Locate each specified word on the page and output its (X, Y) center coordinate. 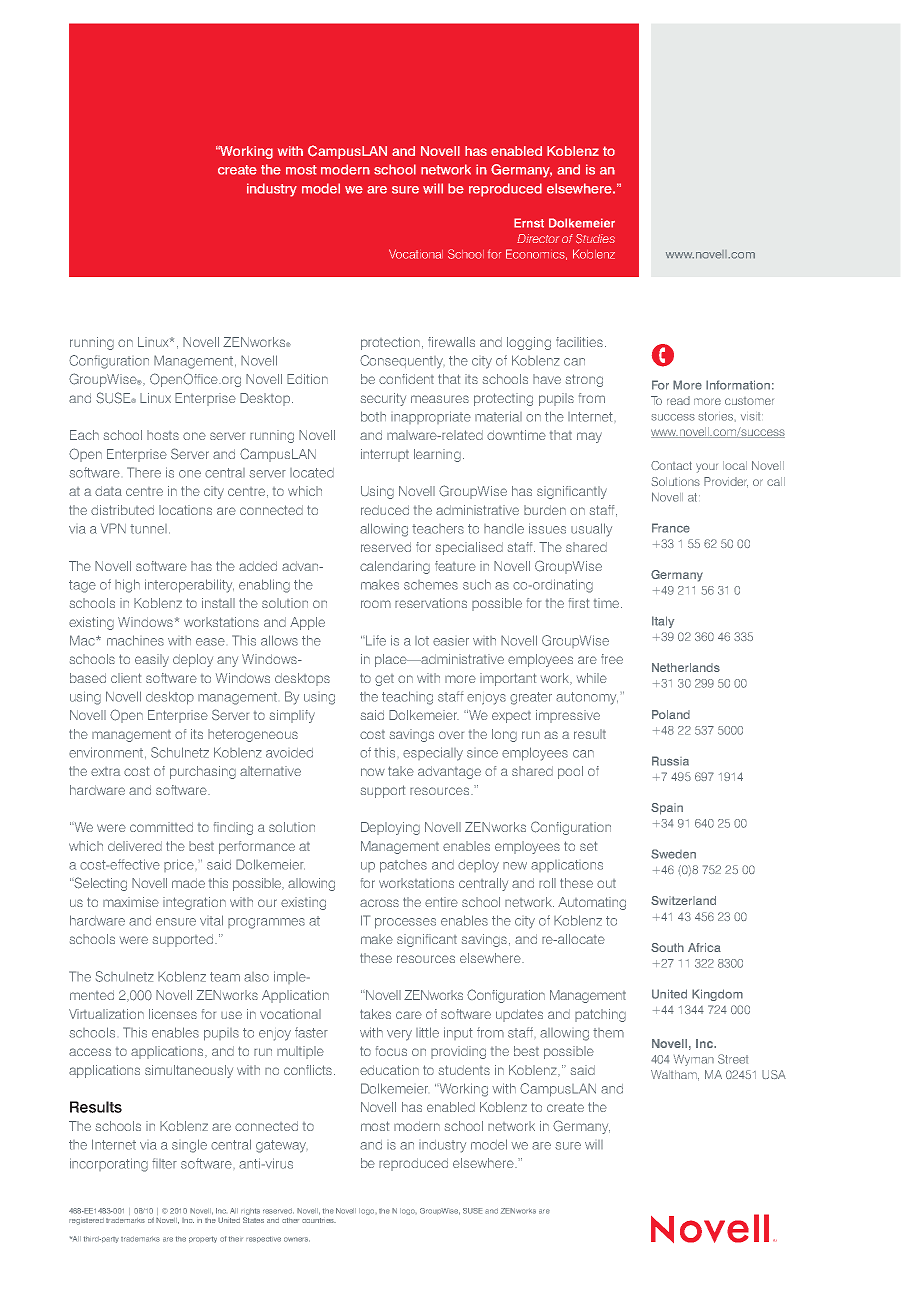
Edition (307, 379)
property (203, 1239)
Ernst (529, 223)
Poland (671, 714)
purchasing (203, 772)
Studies (595, 239)
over (451, 735)
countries (319, 1220)
